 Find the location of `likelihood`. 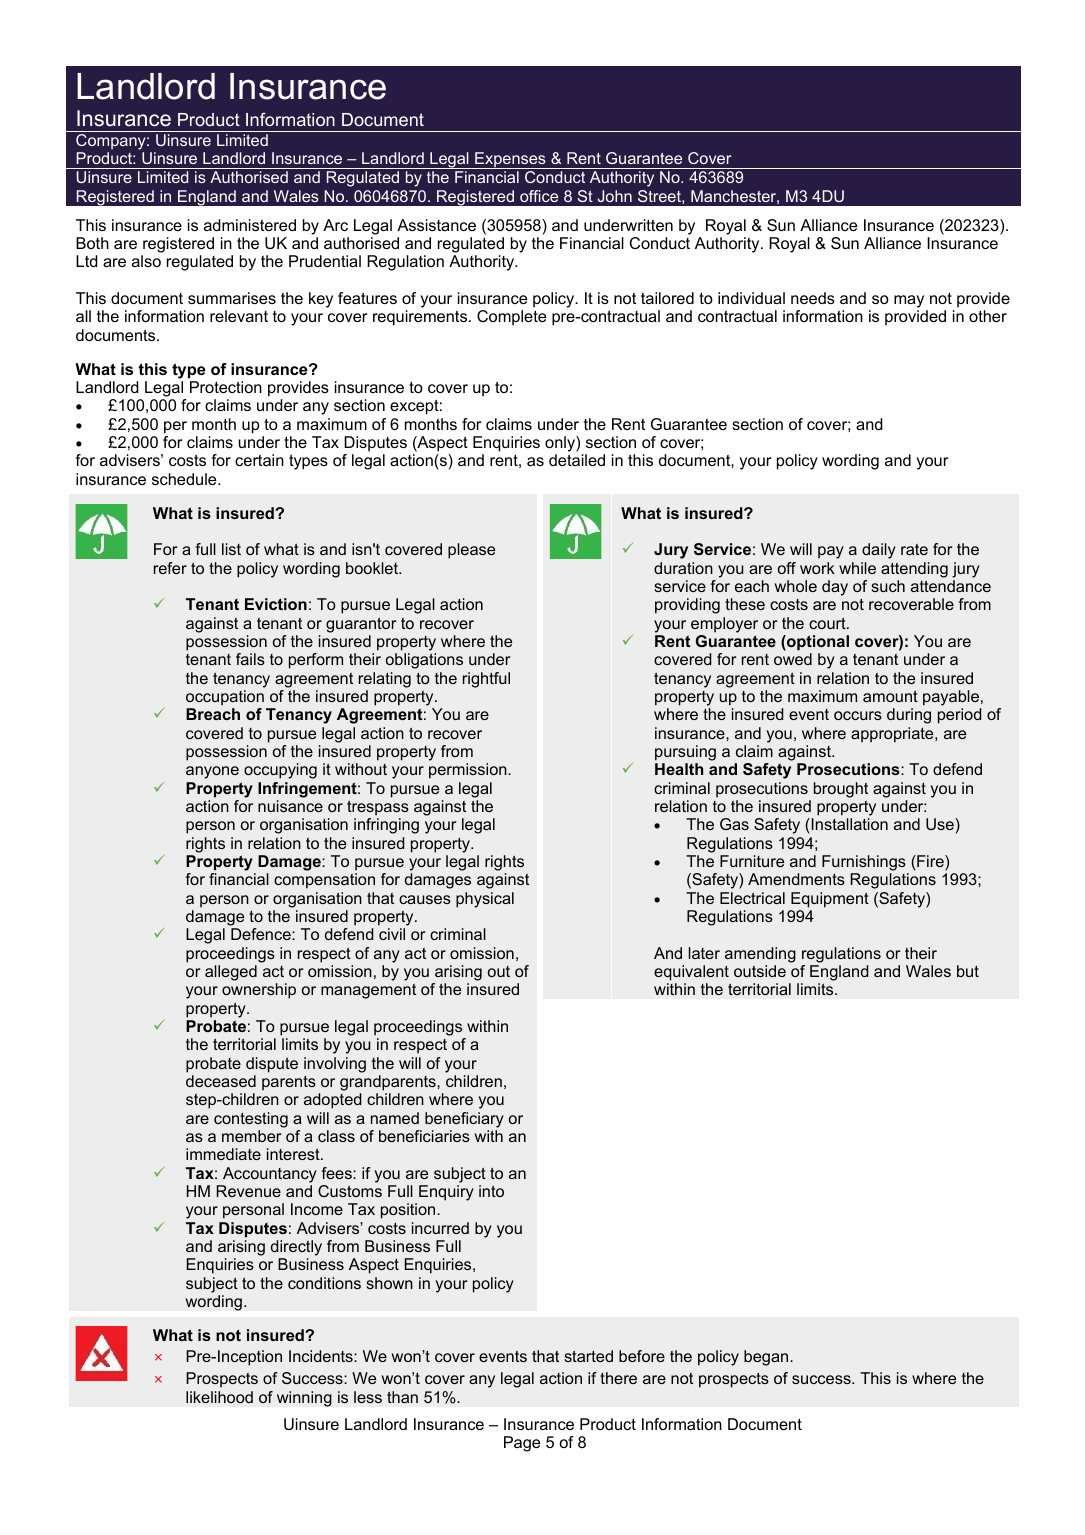

likelihood is located at coordinates (219, 1397).
